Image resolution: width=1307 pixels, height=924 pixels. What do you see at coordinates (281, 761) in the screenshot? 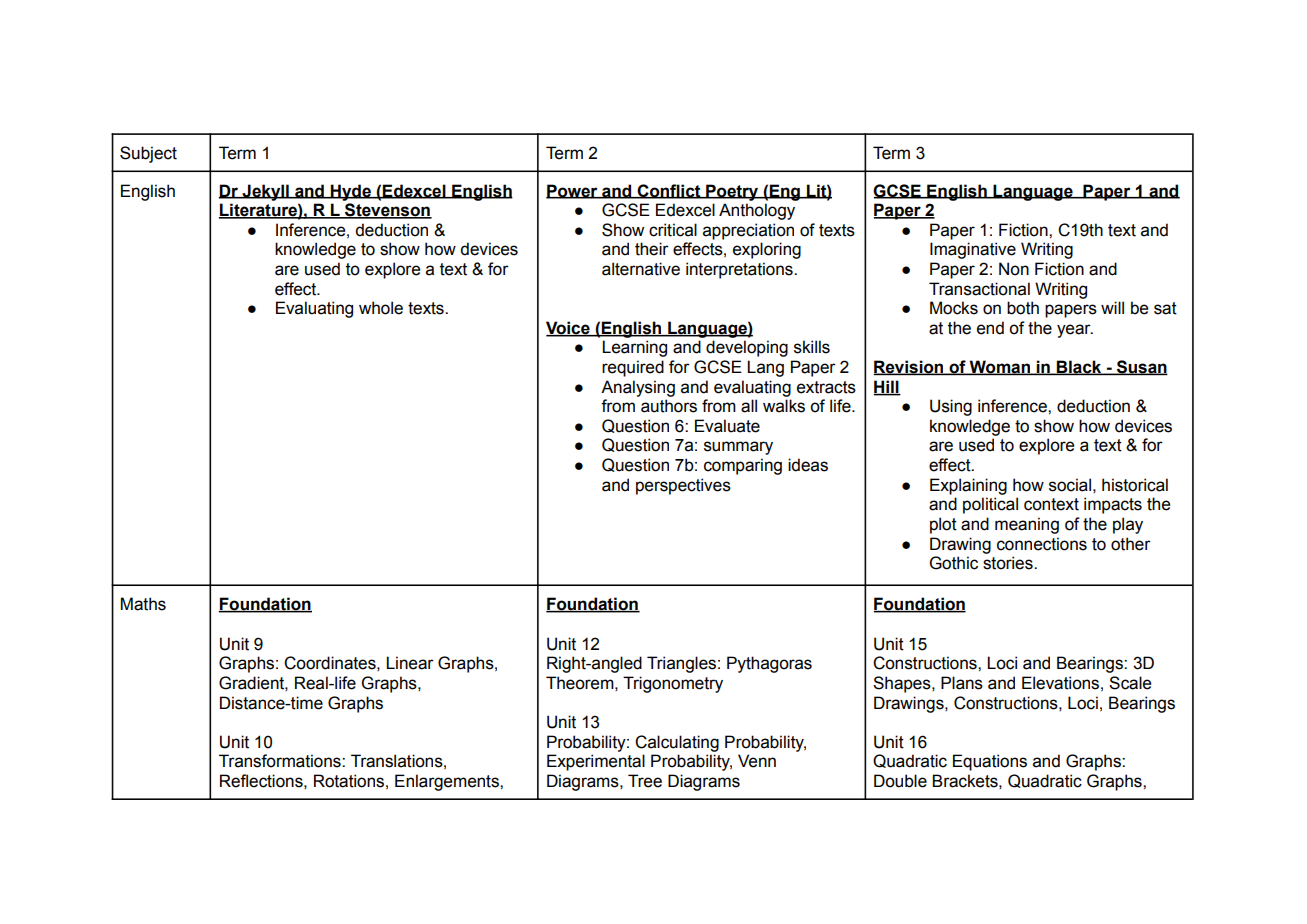
I see `Transformations` at bounding box center [281, 761].
